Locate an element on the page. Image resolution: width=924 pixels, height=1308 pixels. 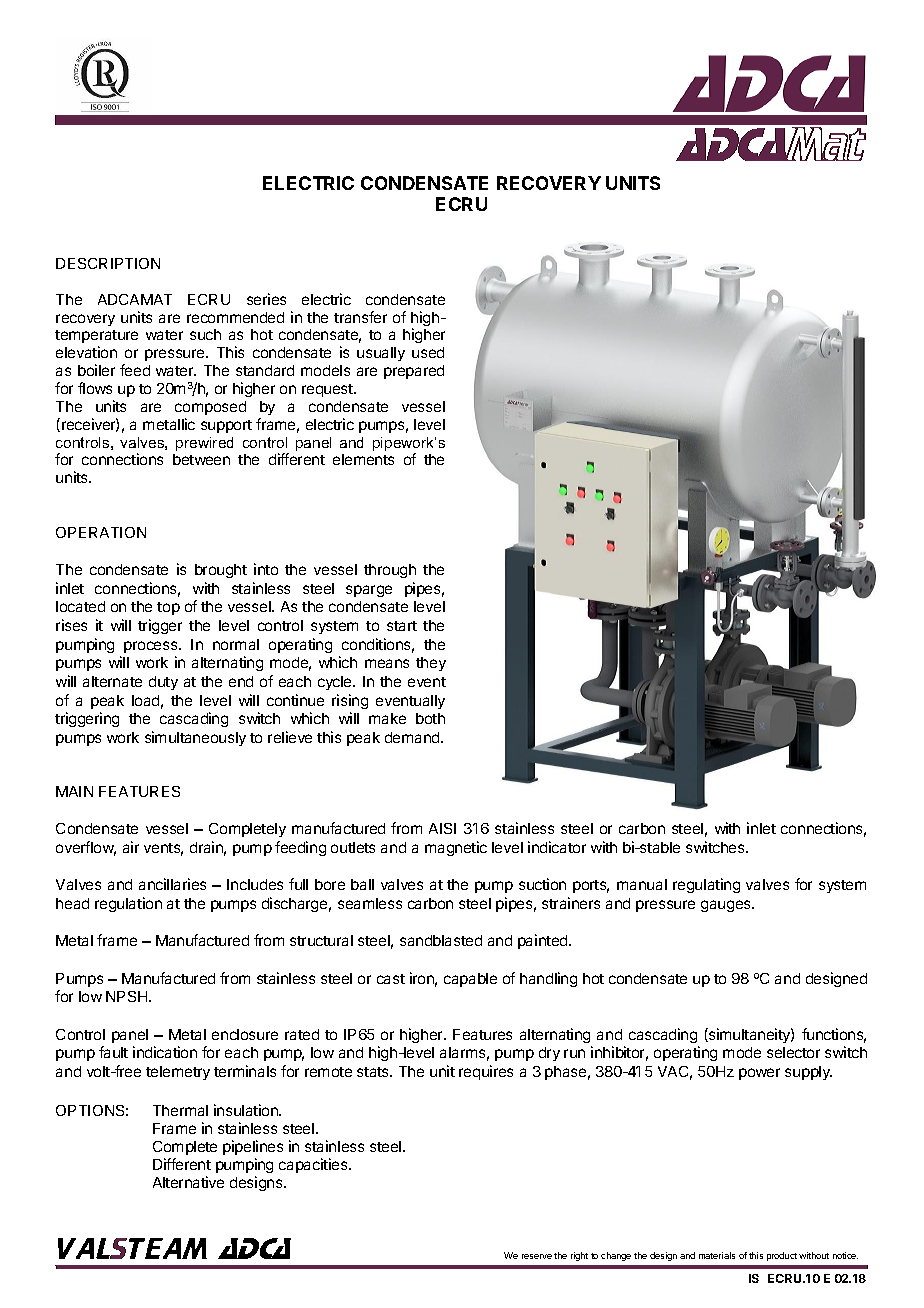
used is located at coordinates (428, 352).
